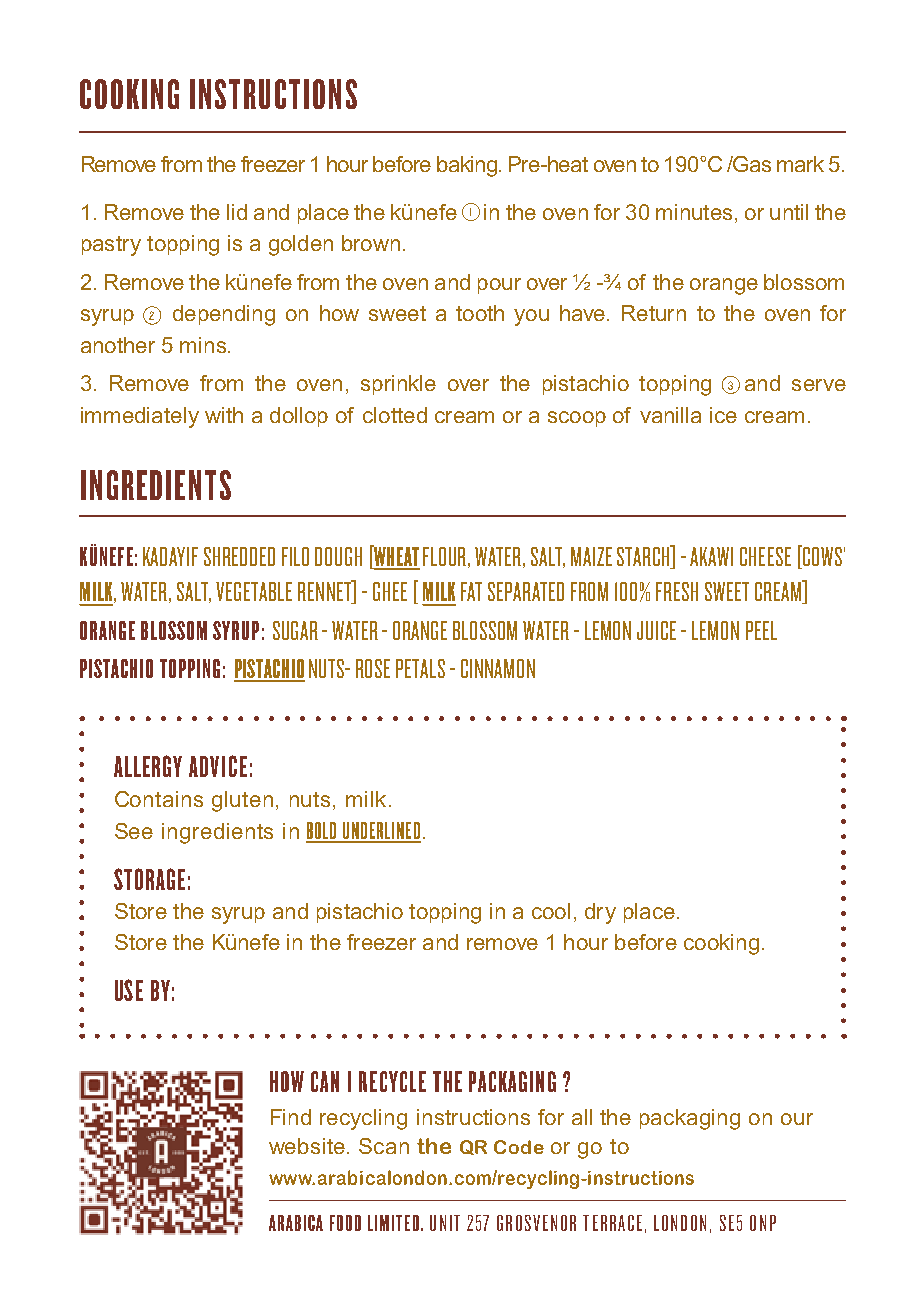 This image has height=1311, width=924. What do you see at coordinates (751, 164) in the image?
I see `Gas` at bounding box center [751, 164].
